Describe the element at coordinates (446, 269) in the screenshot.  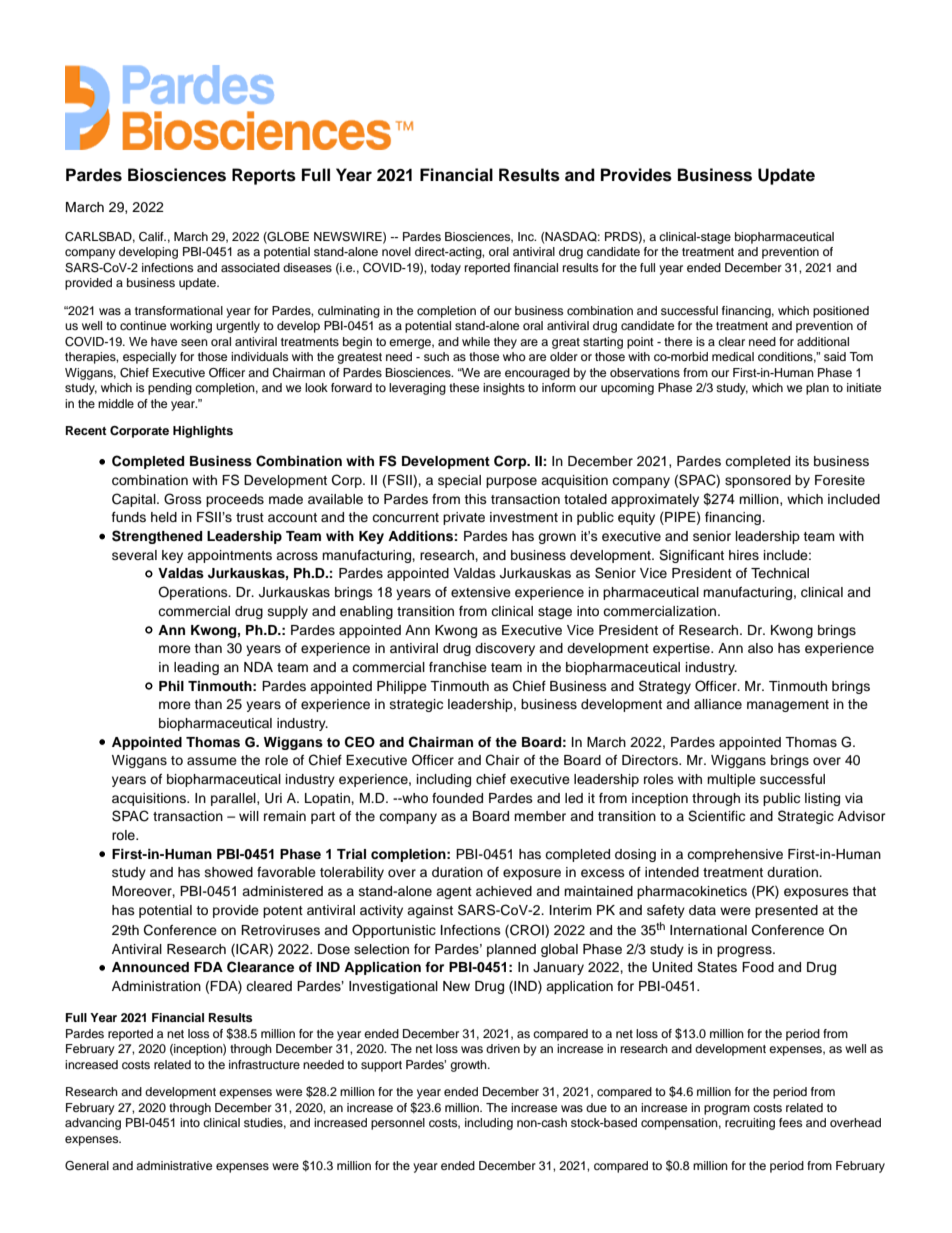
I see `today` at that location.
